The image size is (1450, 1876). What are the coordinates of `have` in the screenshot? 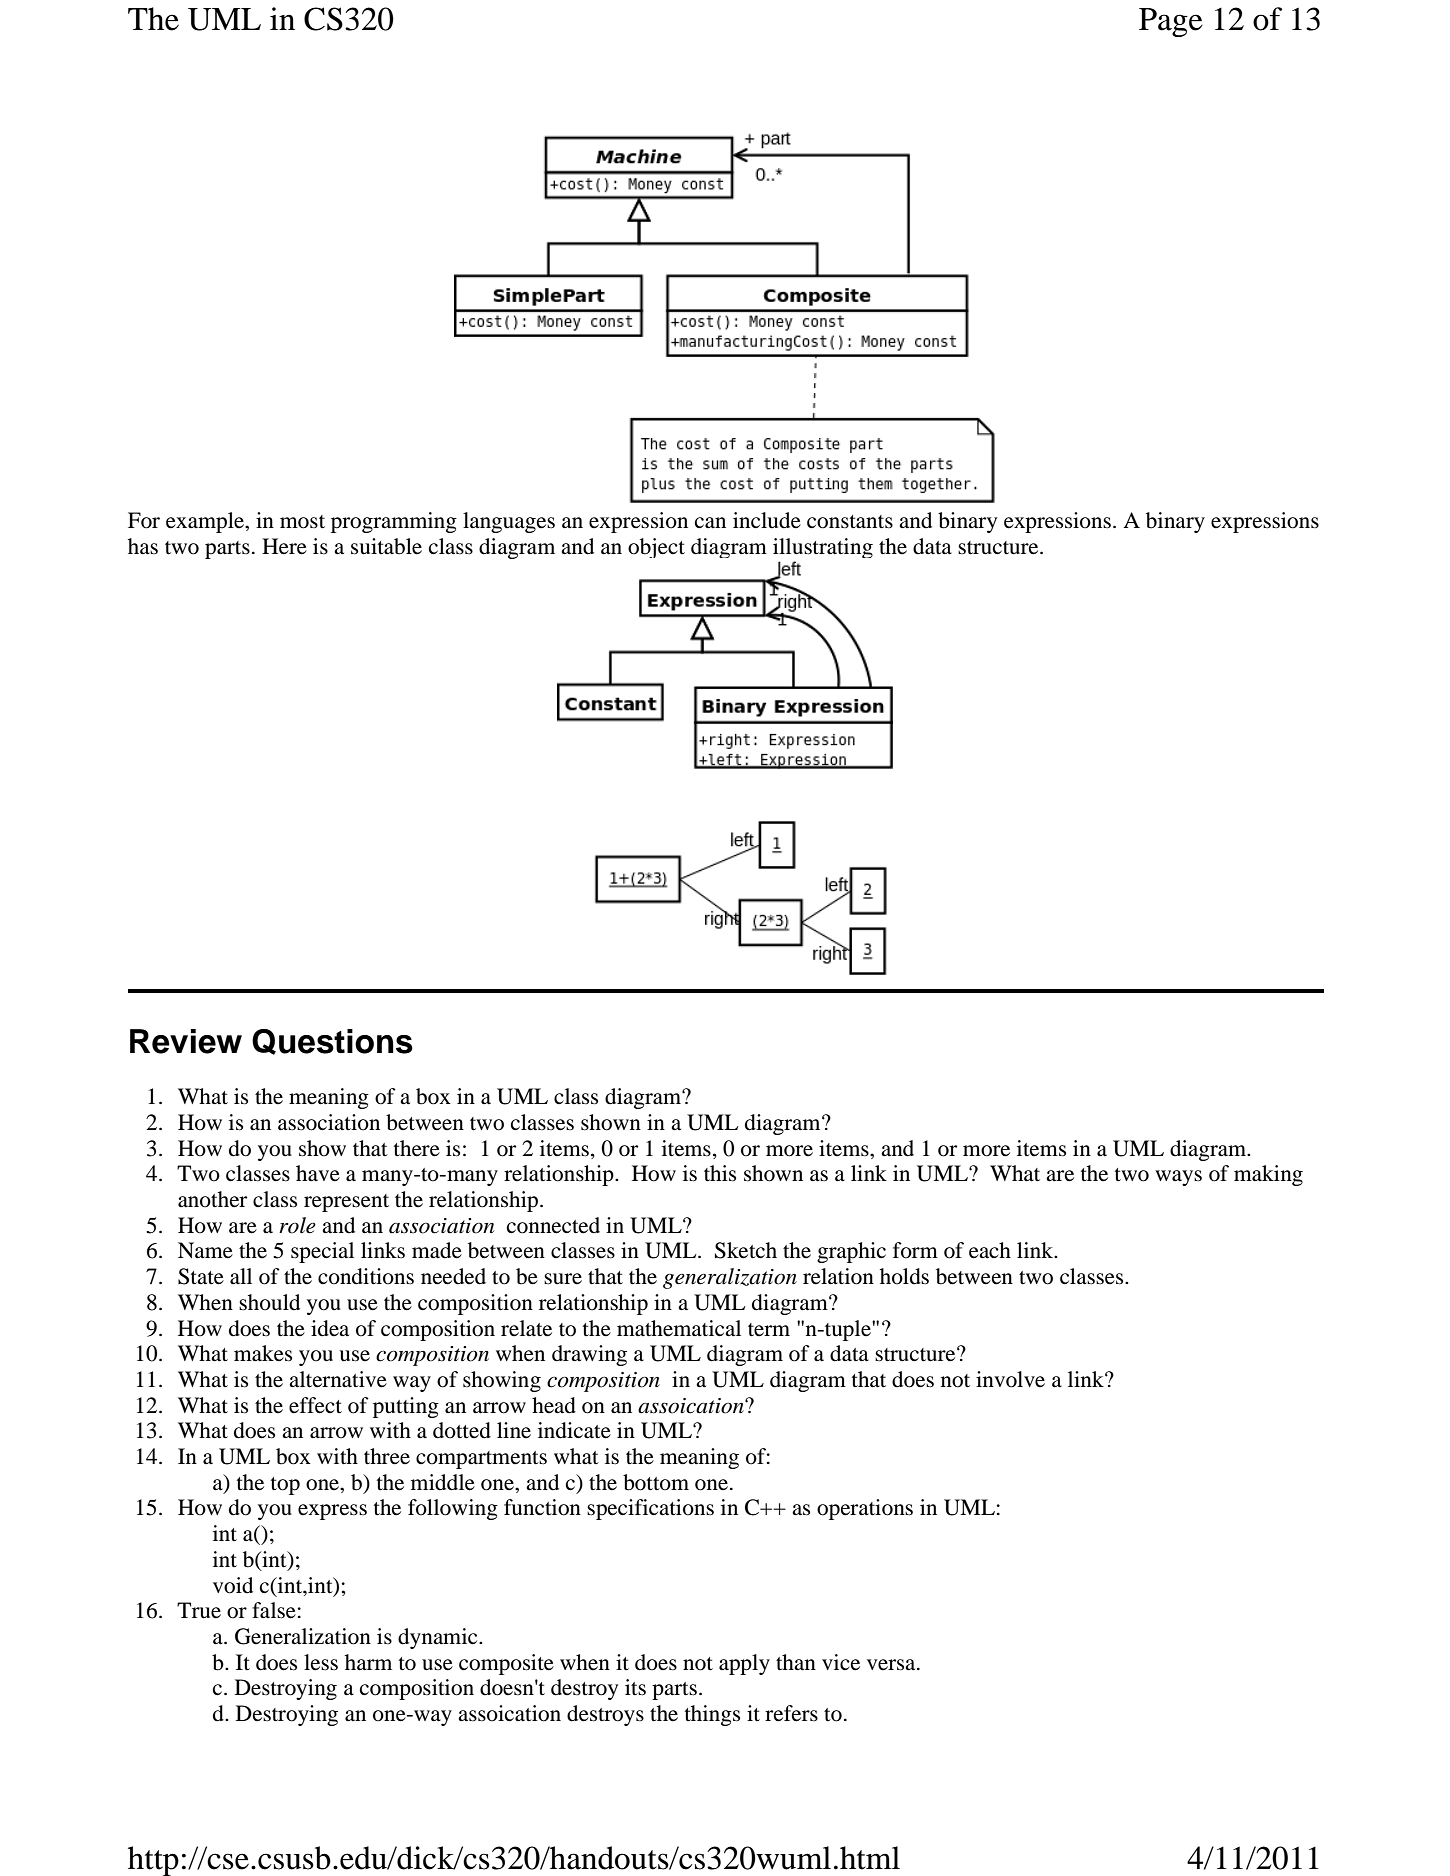 It's located at (318, 1173).
